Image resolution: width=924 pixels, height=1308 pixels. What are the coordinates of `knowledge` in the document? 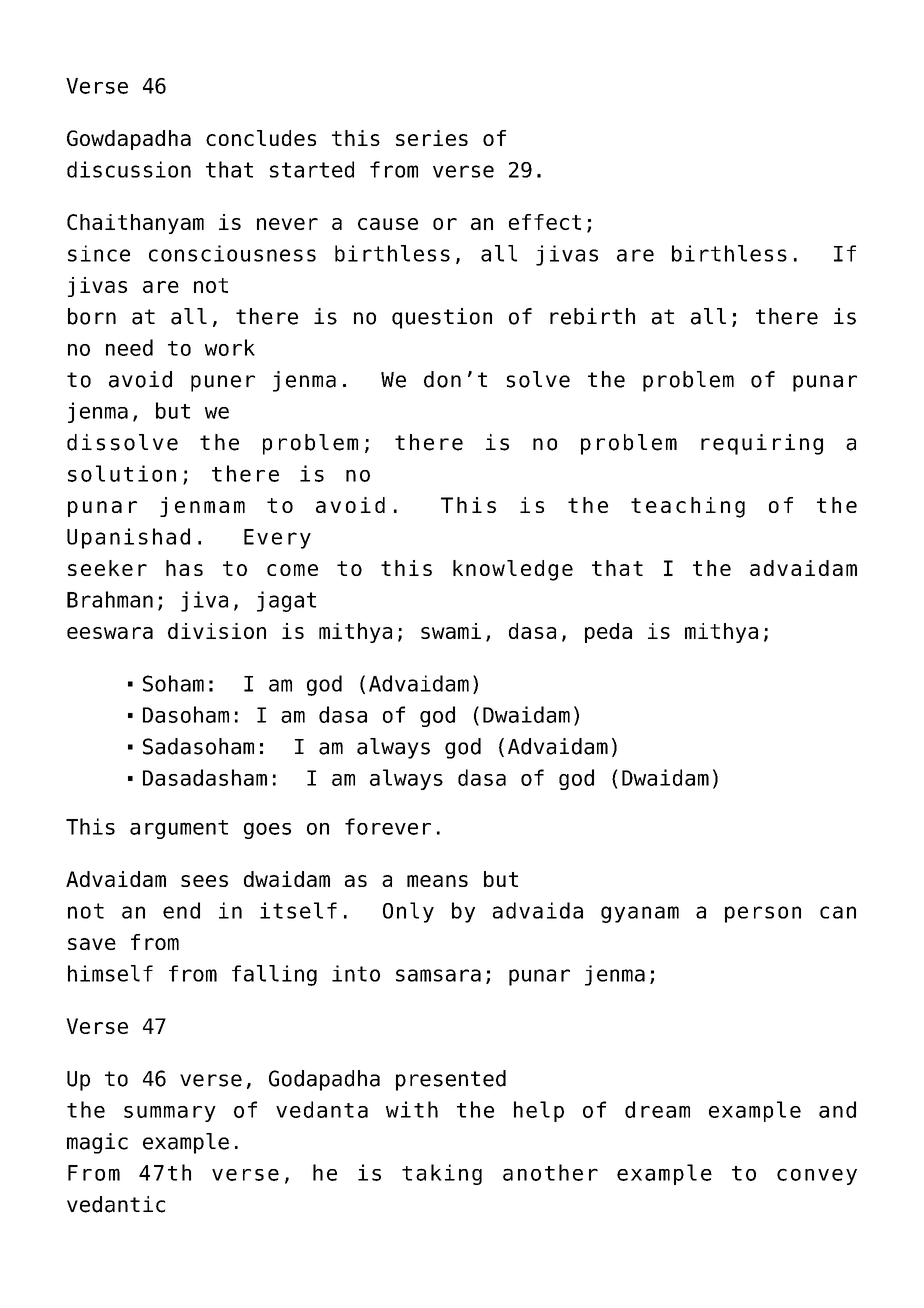 It's located at (513, 570).
